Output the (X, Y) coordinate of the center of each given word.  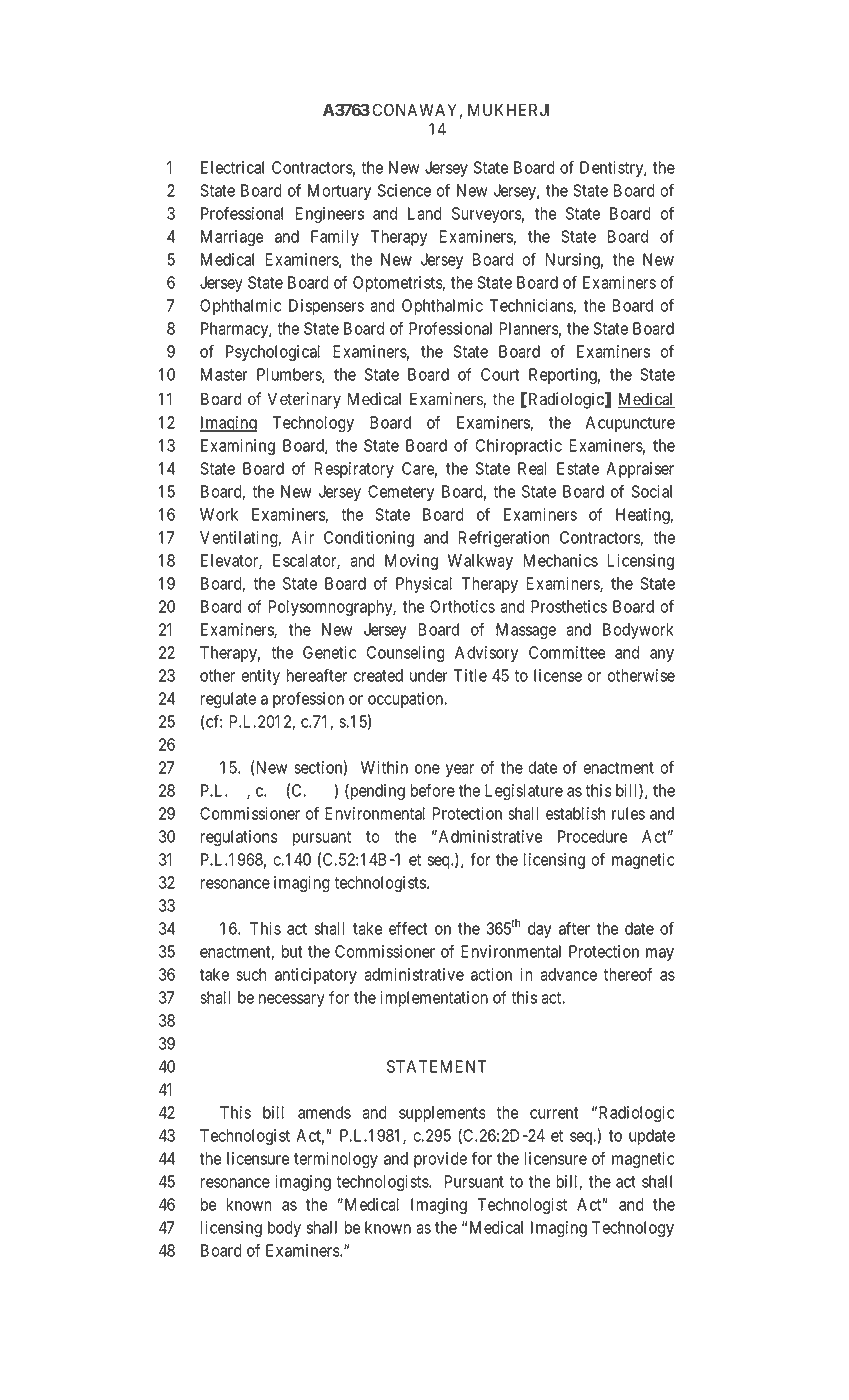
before (433, 790)
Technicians (532, 306)
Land (425, 213)
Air (303, 537)
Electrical (232, 167)
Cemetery (401, 493)
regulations (239, 838)
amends (324, 1112)
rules (628, 813)
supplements (442, 1114)
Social (652, 491)
